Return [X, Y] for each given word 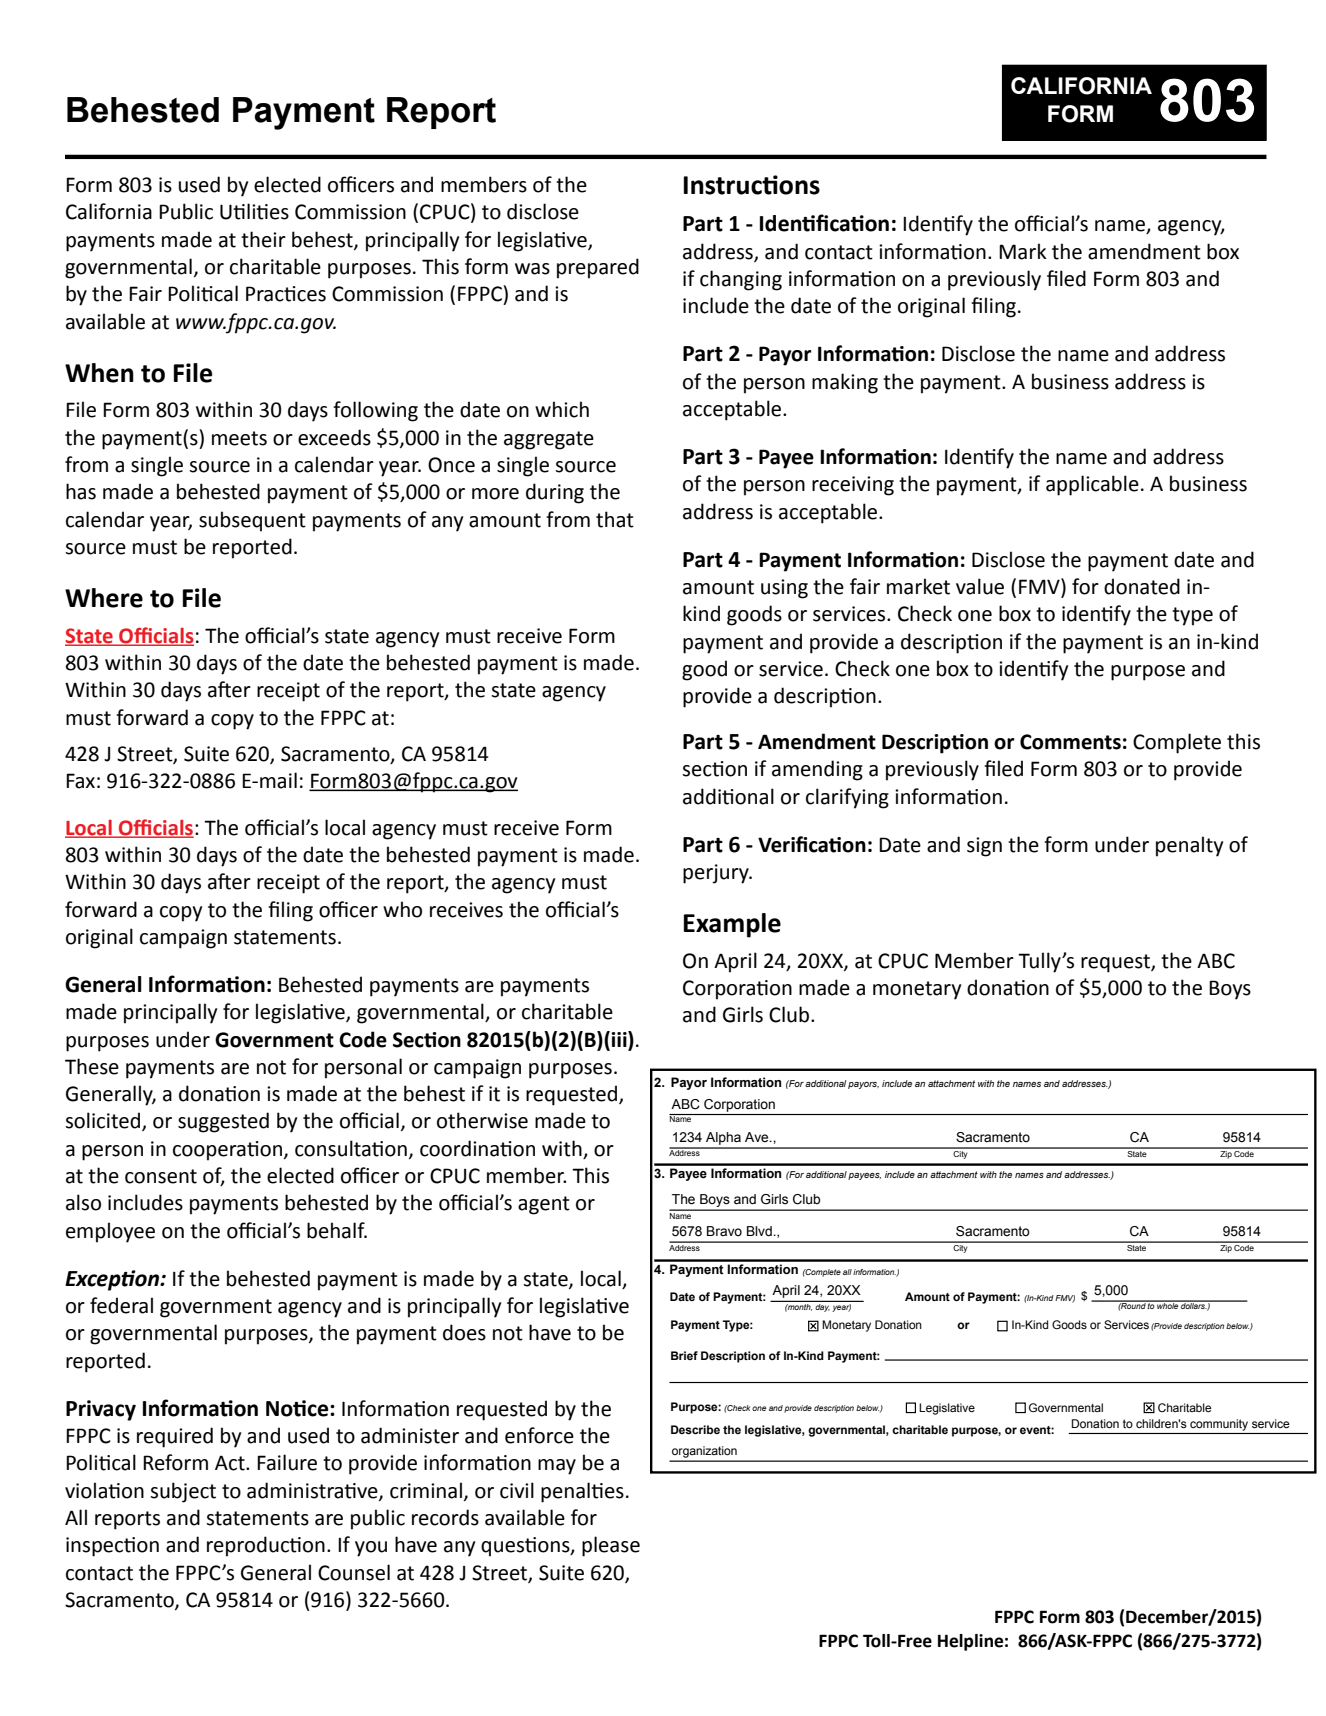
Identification [824, 223]
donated [1142, 586]
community [1219, 1425]
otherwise [482, 1120]
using [784, 589]
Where [104, 598]
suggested [223, 1122]
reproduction [266, 1546]
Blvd [760, 1231]
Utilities [254, 211]
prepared [598, 268]
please [611, 1546]
